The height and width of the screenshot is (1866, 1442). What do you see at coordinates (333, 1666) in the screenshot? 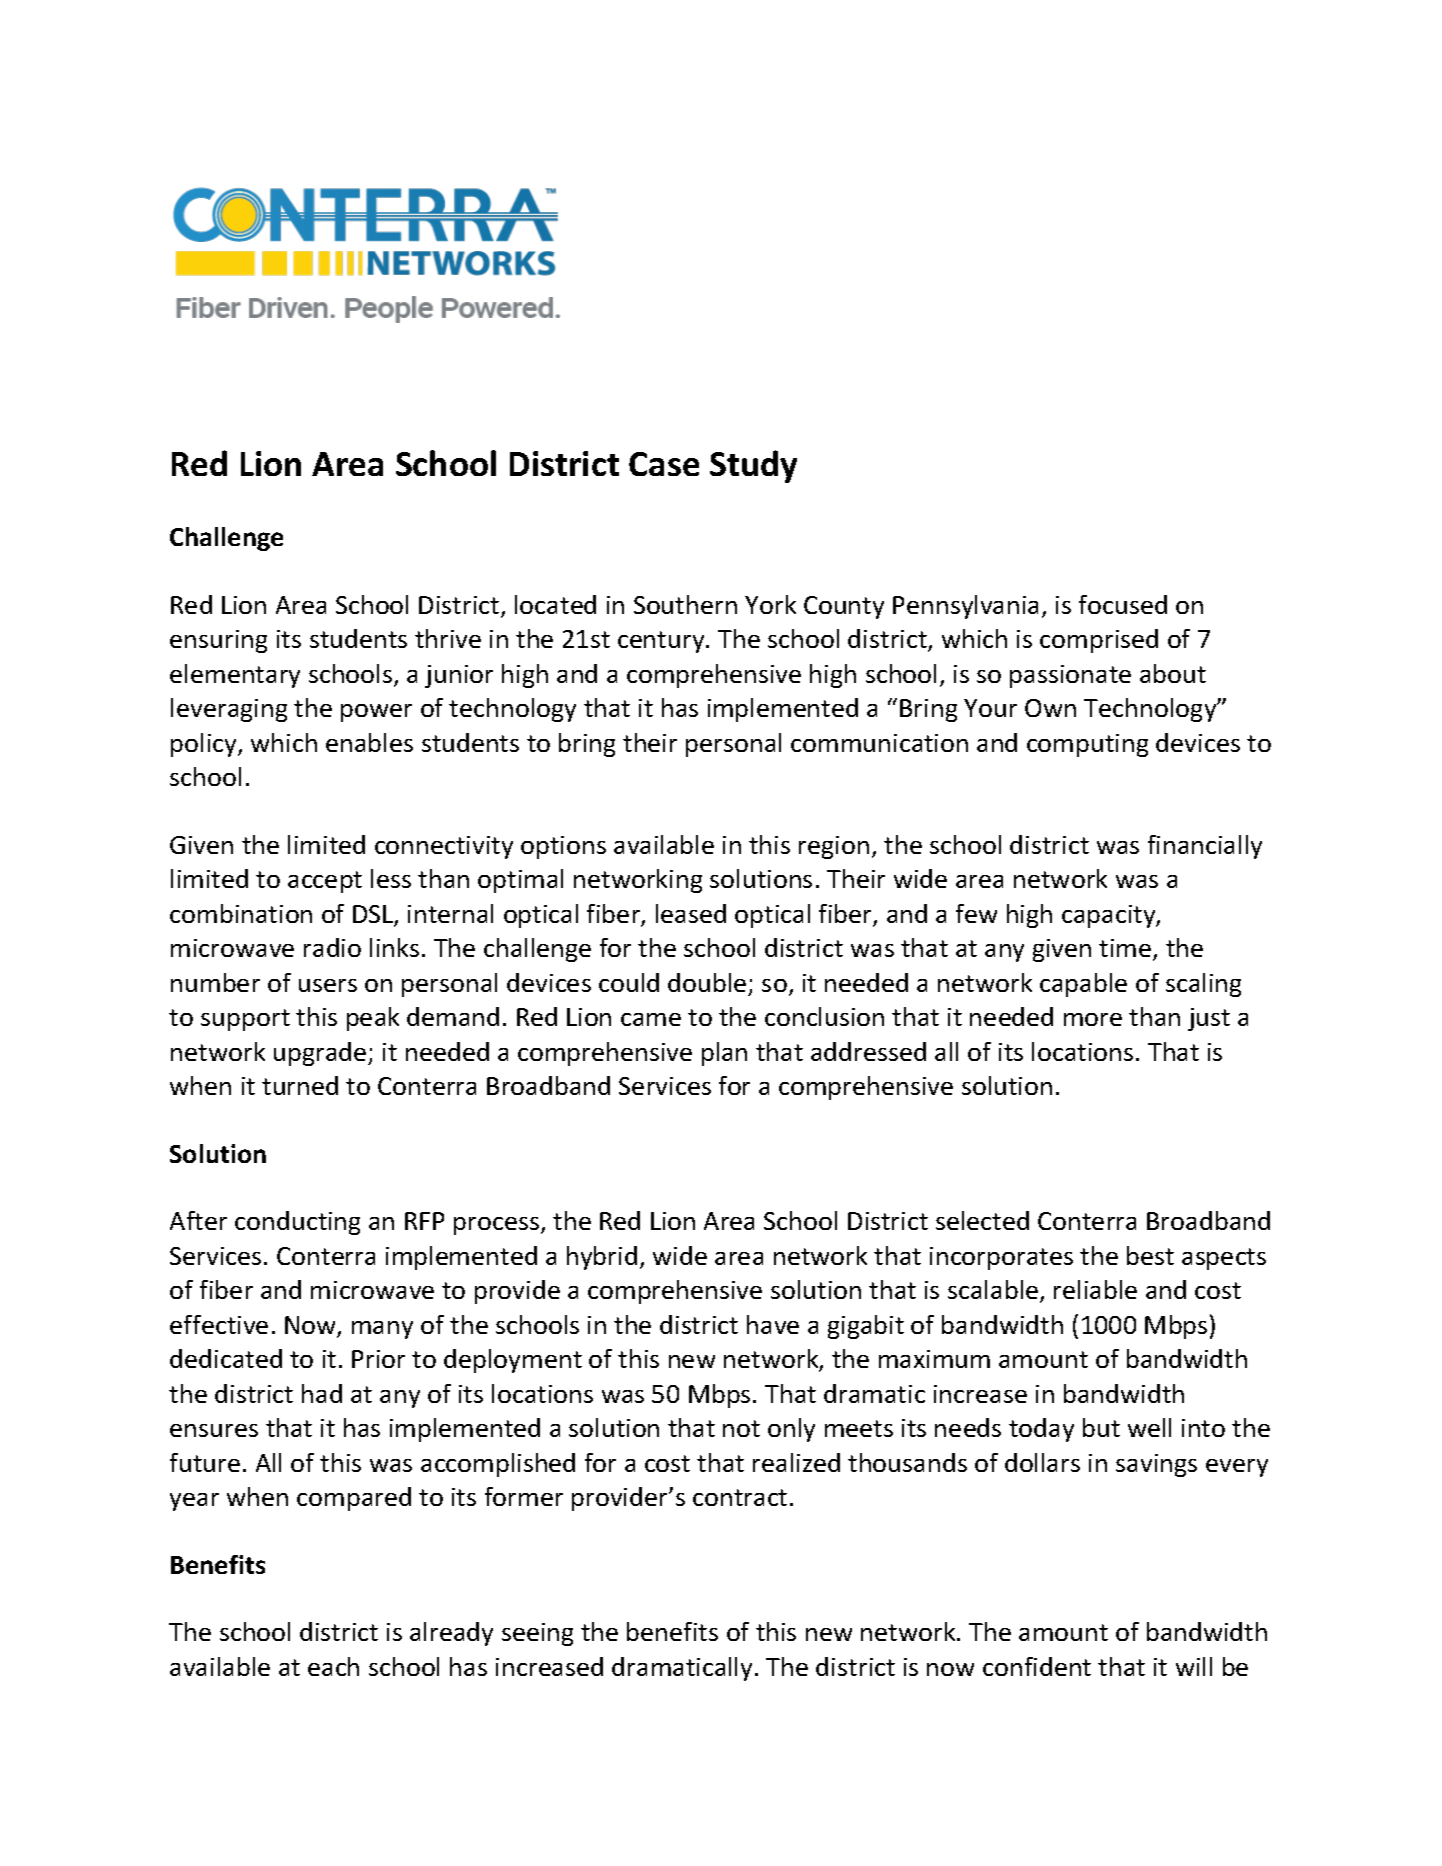
I see `each` at bounding box center [333, 1666].
